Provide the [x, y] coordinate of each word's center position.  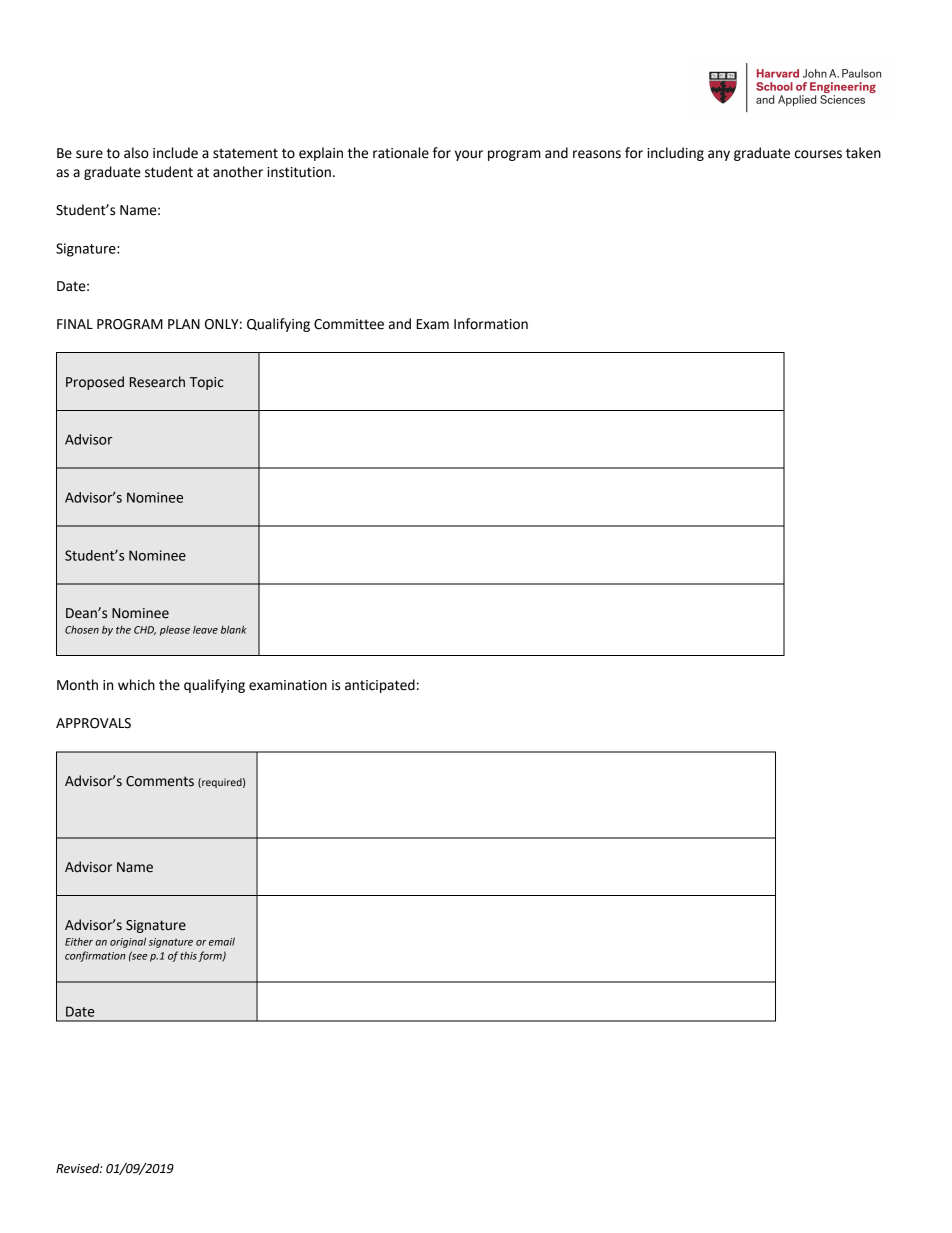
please [175, 631]
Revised [79, 1168]
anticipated [380, 686]
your [469, 155]
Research [157, 382]
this [188, 956]
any [719, 155]
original [128, 942]
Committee [349, 324]
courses [818, 154]
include [175, 153]
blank [234, 629]
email [222, 941]
